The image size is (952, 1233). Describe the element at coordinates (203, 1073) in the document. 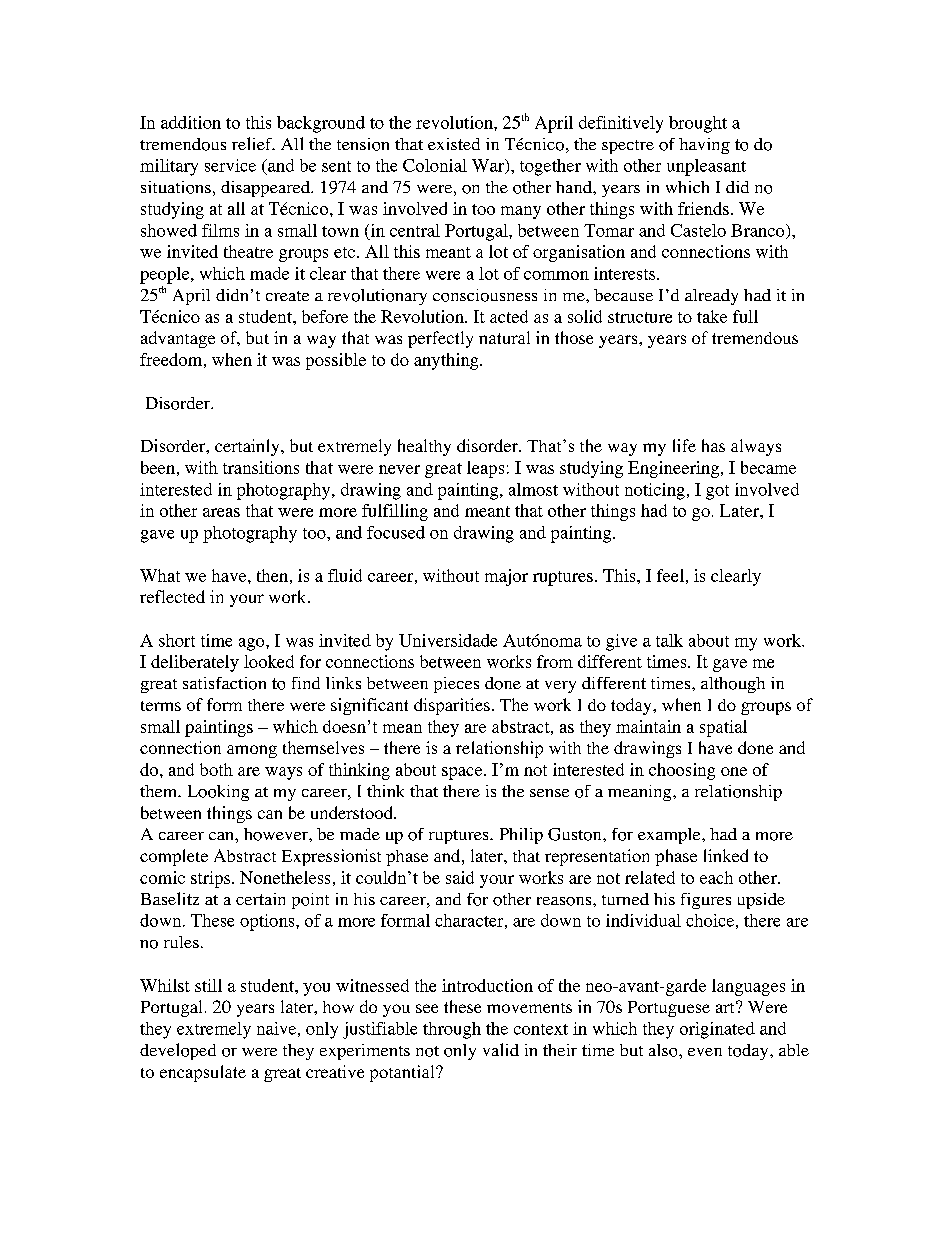

I see `encapsulate` at that location.
